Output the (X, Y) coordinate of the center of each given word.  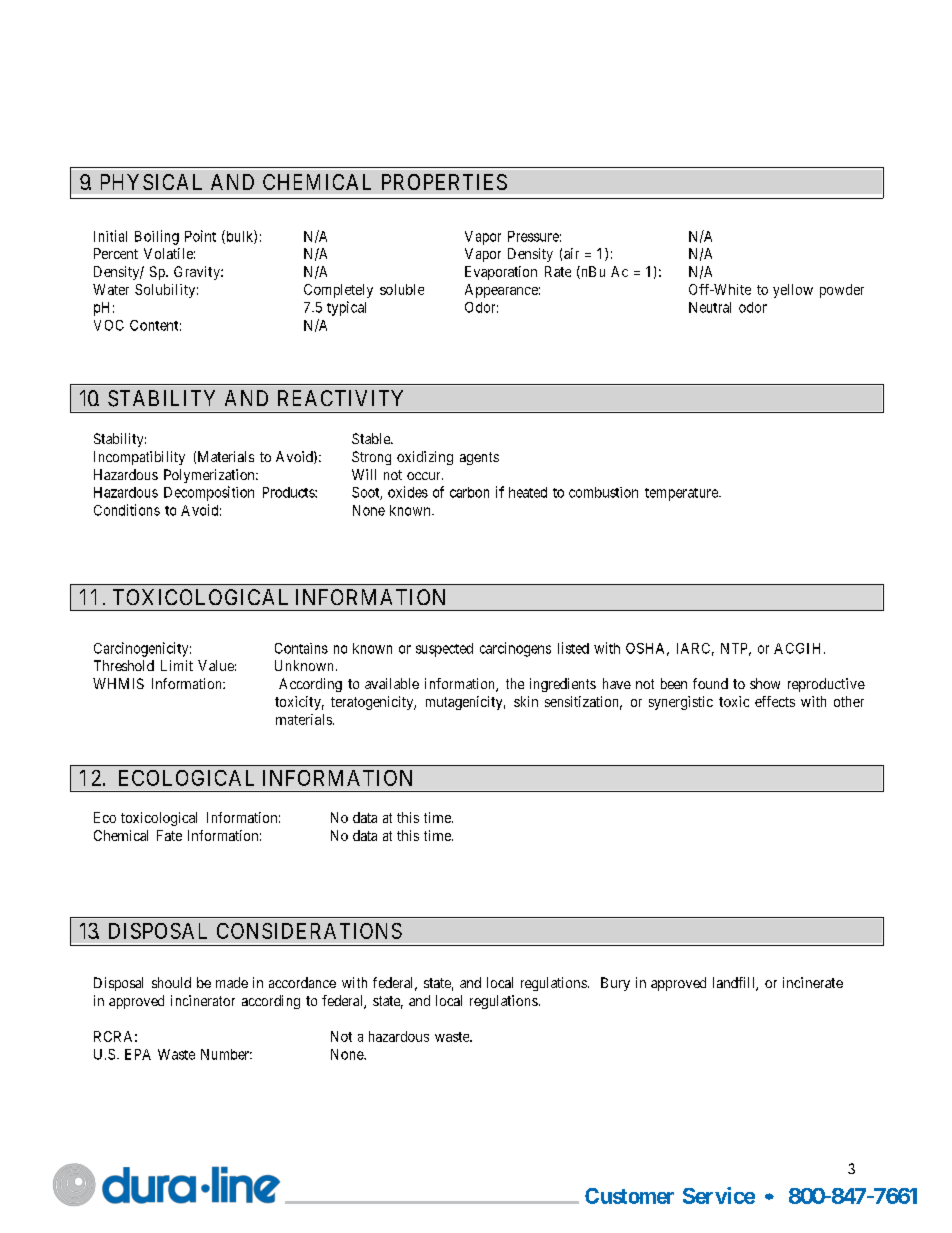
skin (526, 701)
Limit (177, 665)
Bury (615, 984)
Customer (629, 1196)
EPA (138, 1054)
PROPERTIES (444, 182)
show (765, 683)
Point (200, 236)
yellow (793, 291)
